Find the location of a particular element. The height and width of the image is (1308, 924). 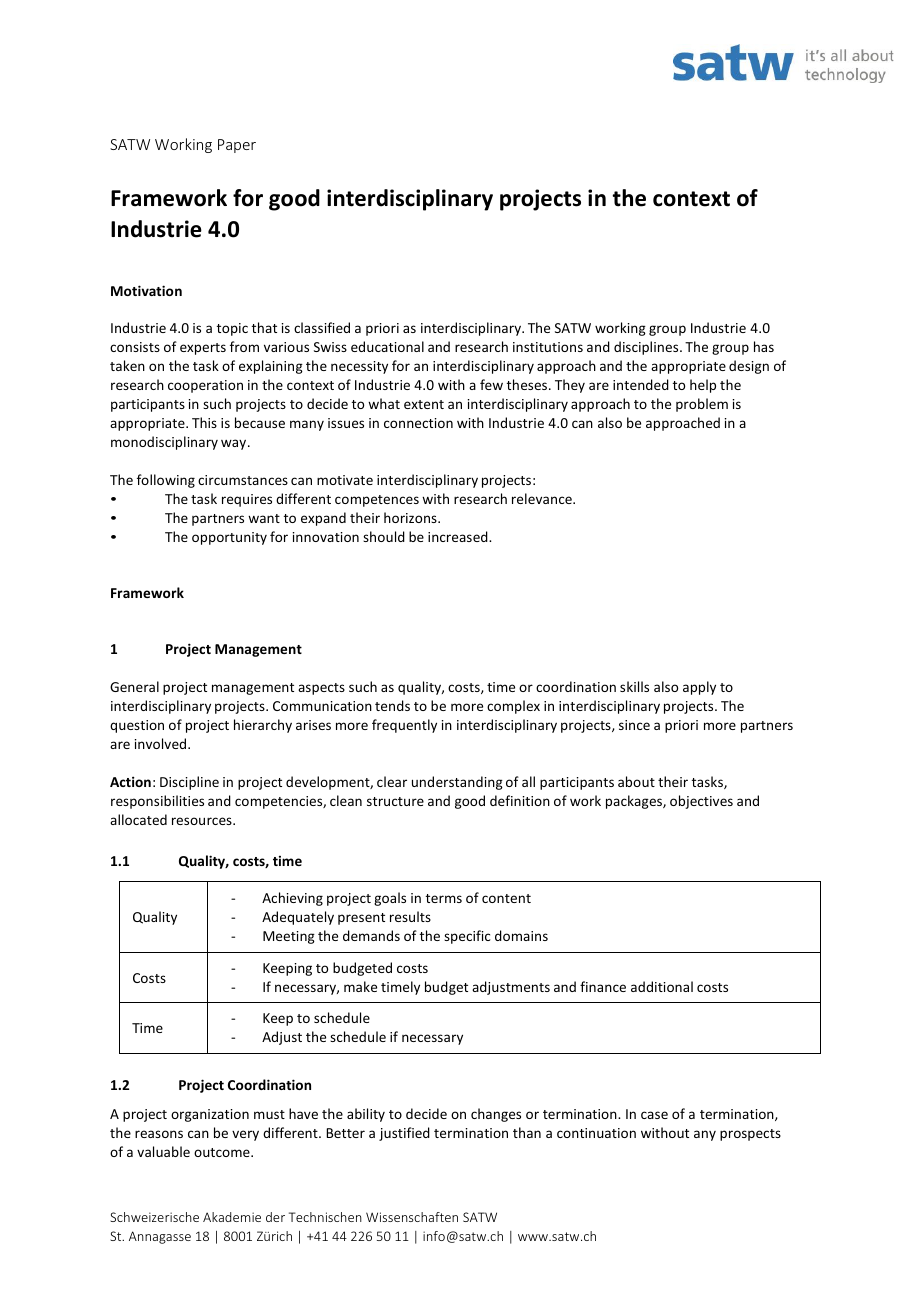

case is located at coordinates (654, 1115).
